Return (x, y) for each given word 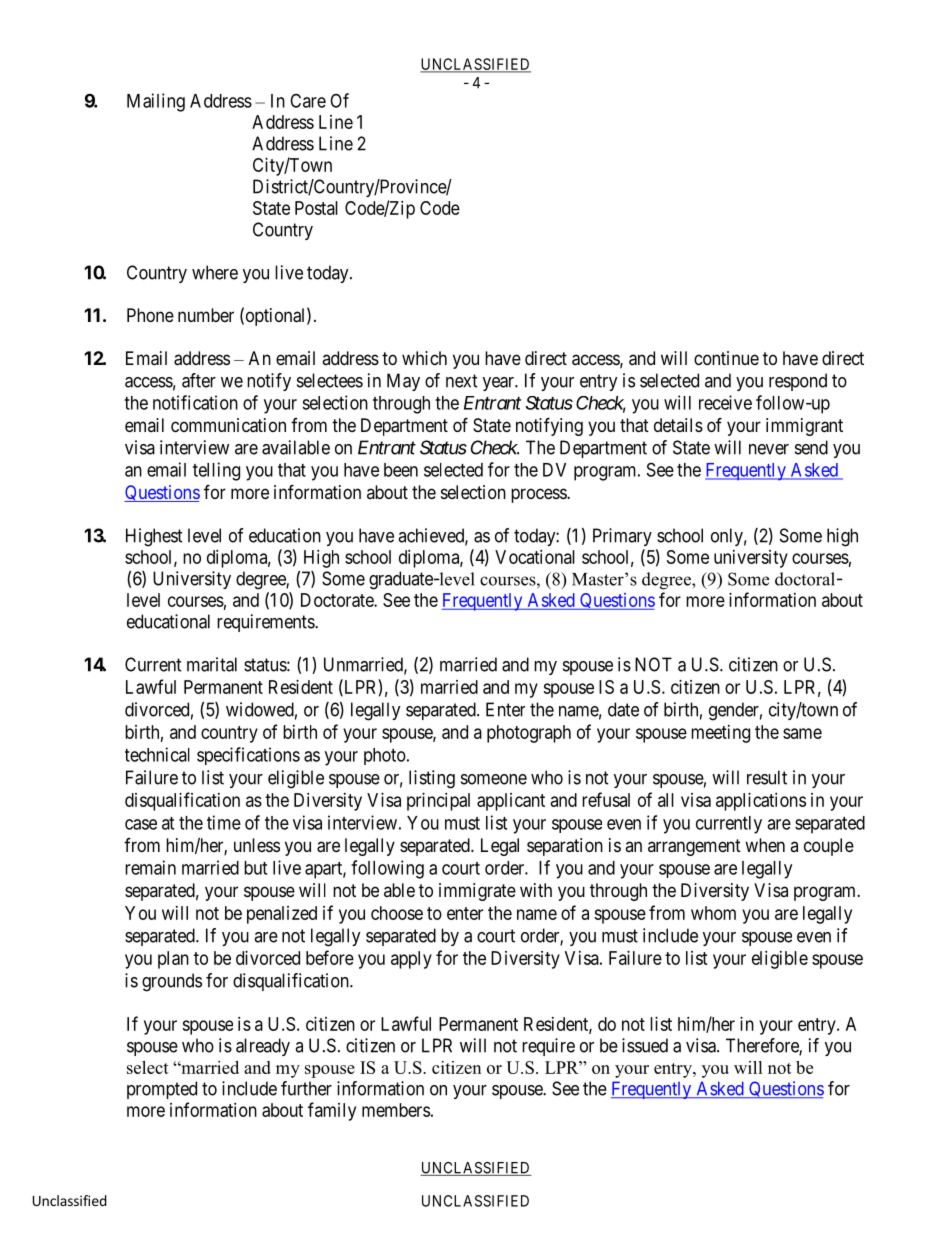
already (263, 1047)
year (499, 384)
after (199, 380)
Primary (622, 537)
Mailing (156, 102)
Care (308, 100)
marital (212, 664)
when (765, 845)
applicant (511, 802)
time (224, 822)
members (396, 1110)
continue (726, 358)
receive (725, 402)
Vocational (535, 557)
